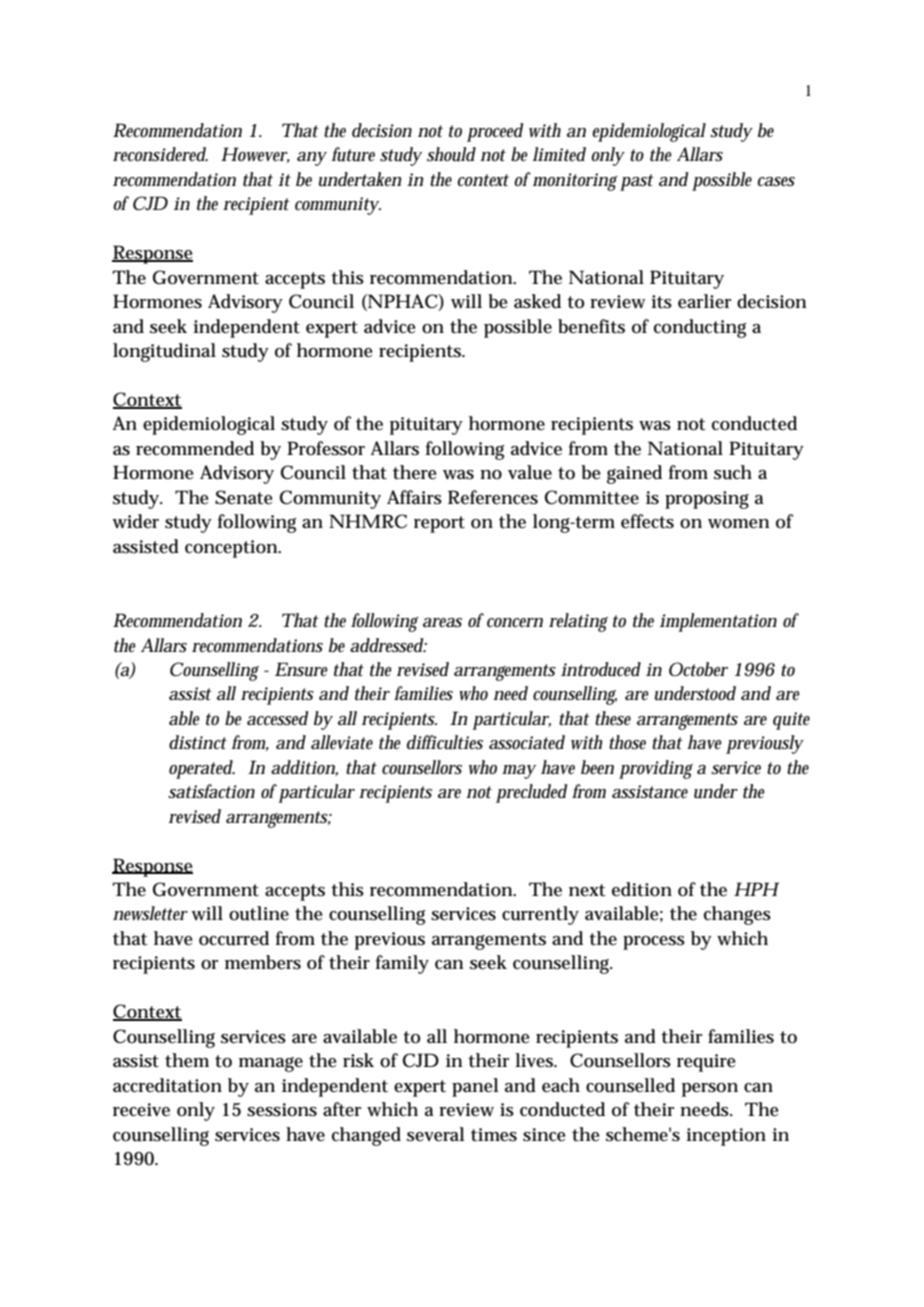  What do you see at coordinates (167, 1085) in the screenshot?
I see `accreditation` at bounding box center [167, 1085].
